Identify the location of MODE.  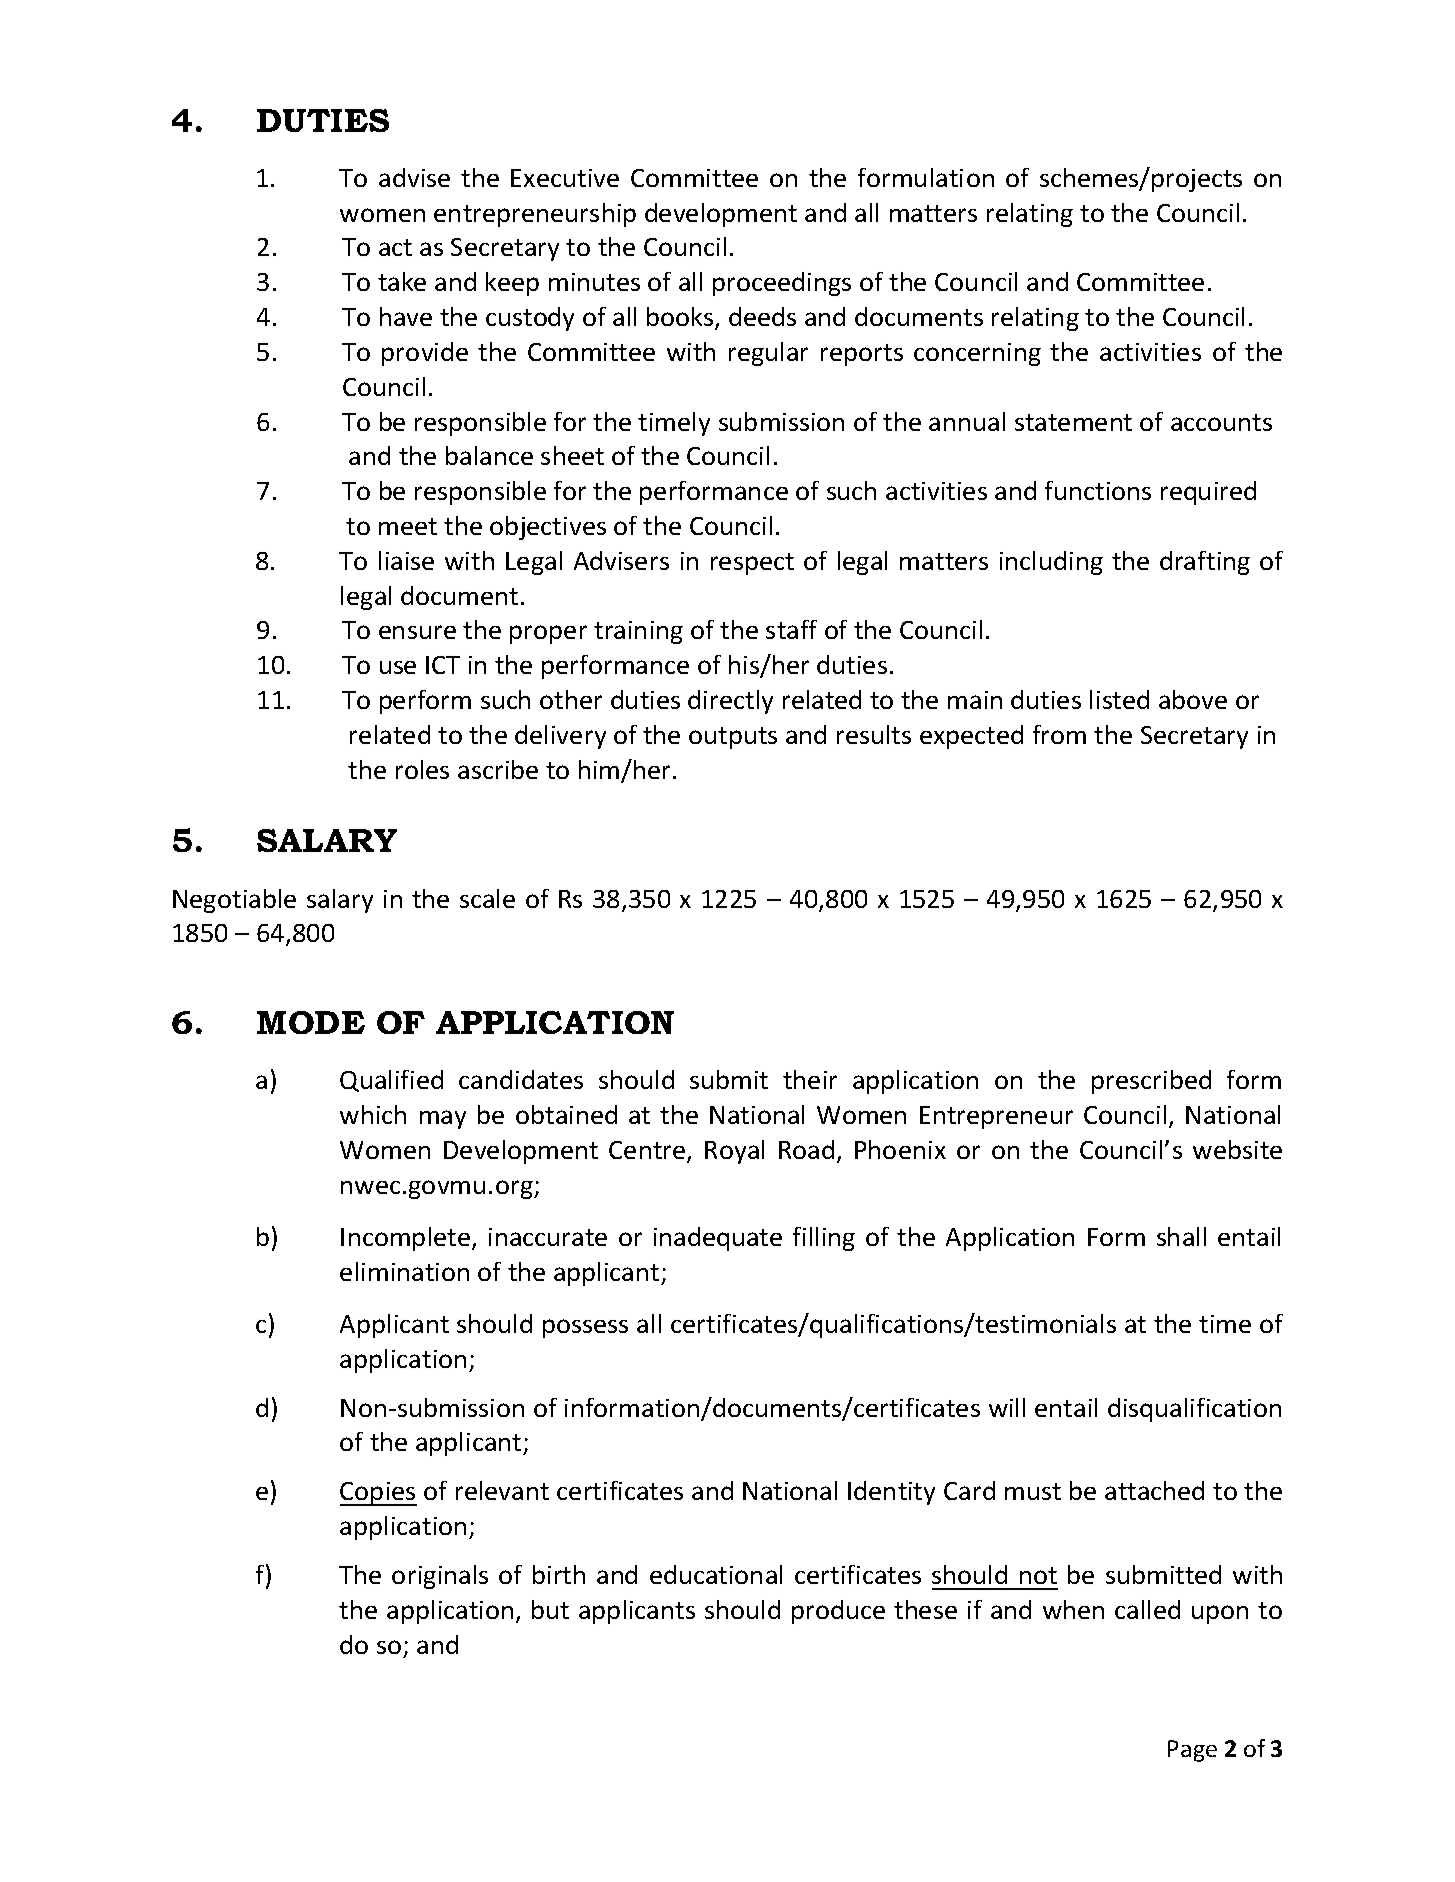
(311, 1022).
